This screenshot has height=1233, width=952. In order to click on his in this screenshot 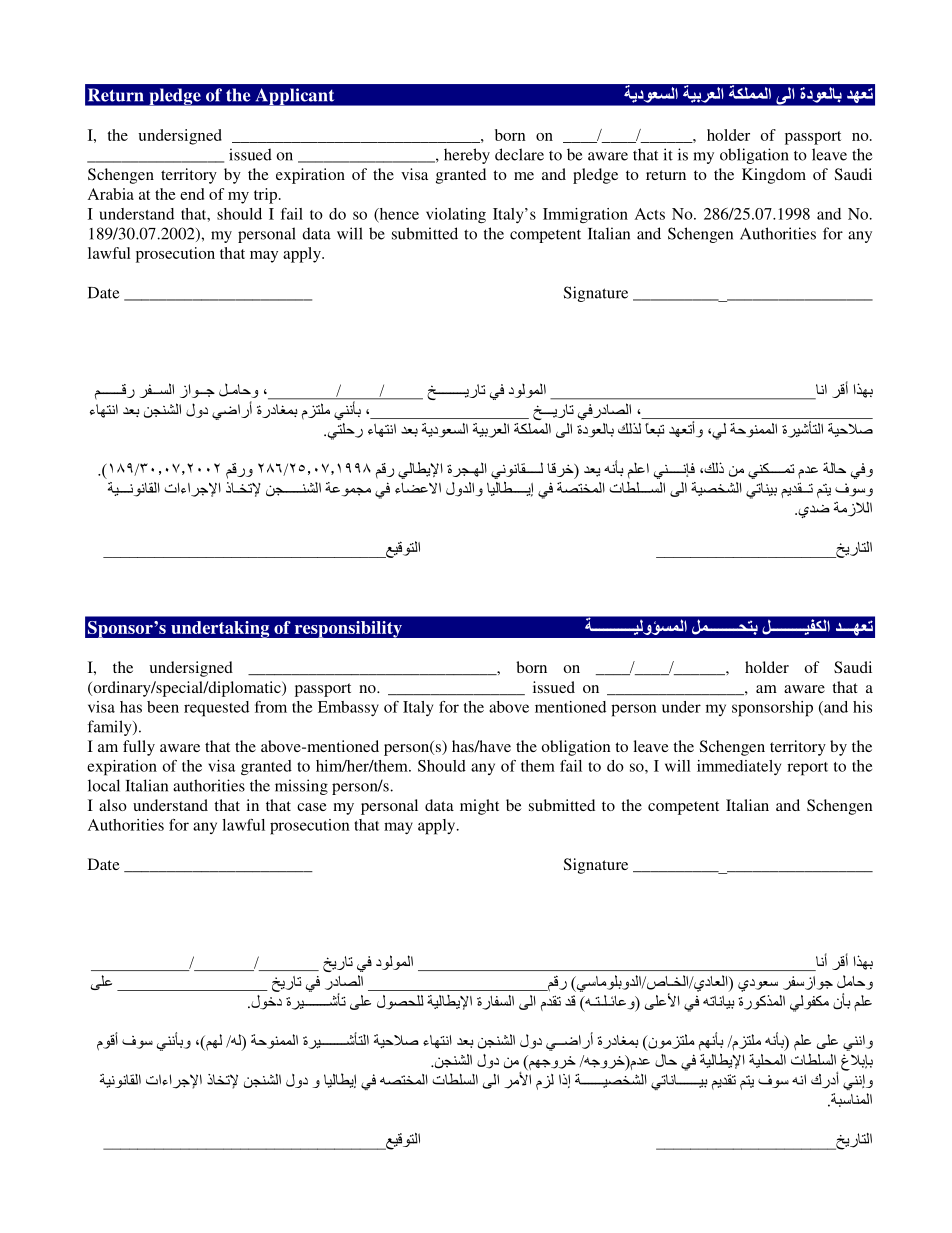, I will do `click(862, 707)`.
